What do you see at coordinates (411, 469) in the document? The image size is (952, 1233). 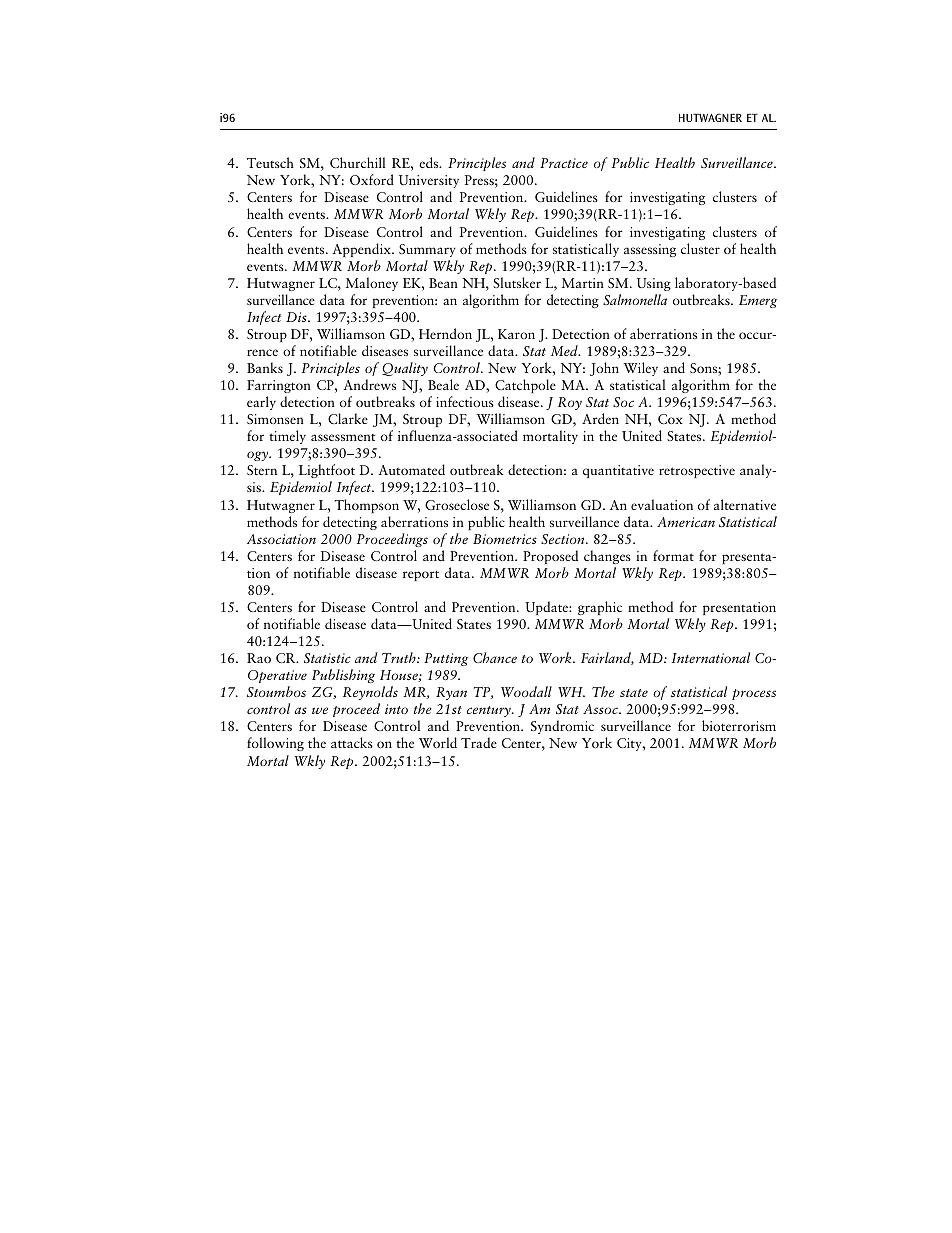 I see `Automated` at bounding box center [411, 469].
